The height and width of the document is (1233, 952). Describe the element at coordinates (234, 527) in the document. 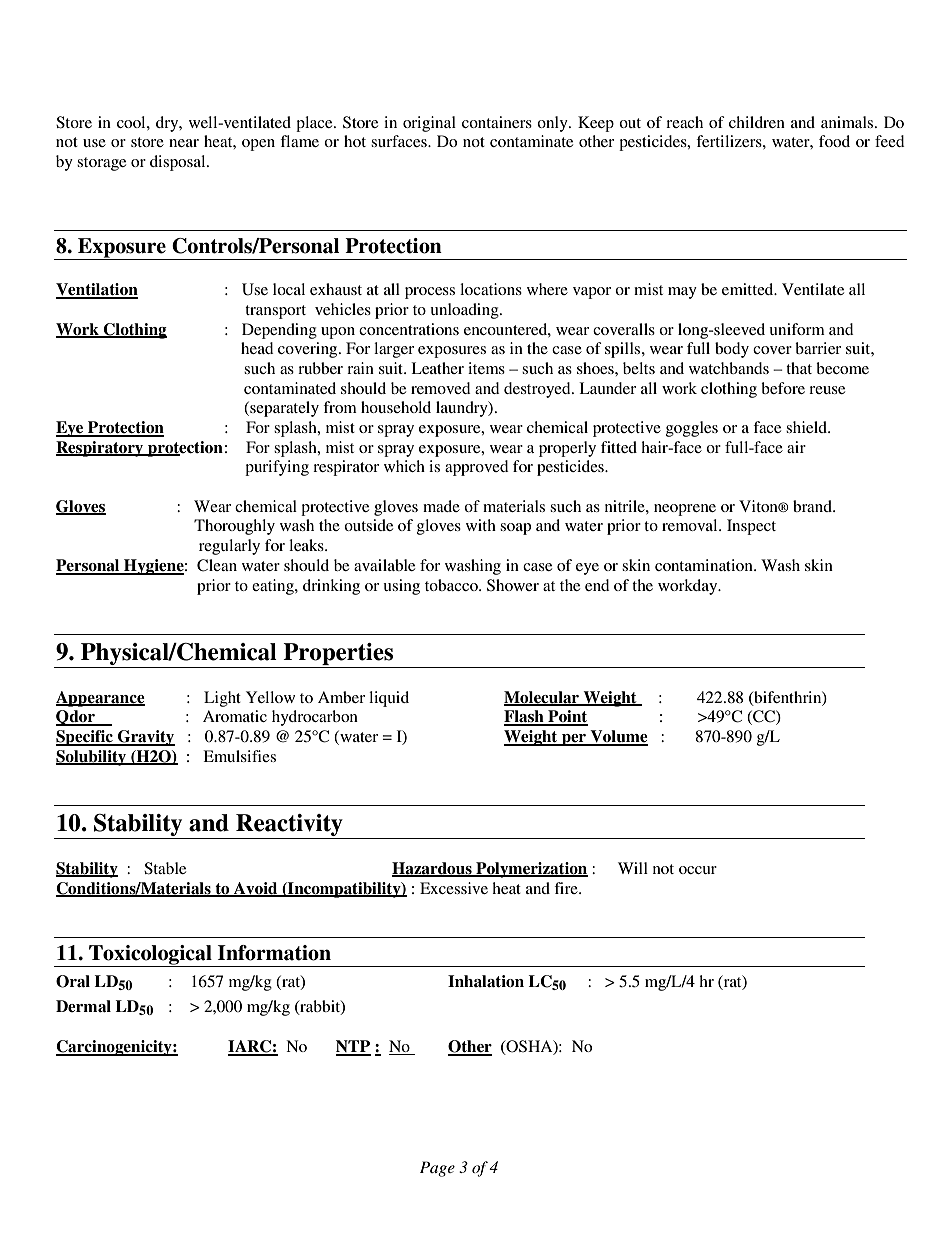

I see `Thoroughly` at that location.
